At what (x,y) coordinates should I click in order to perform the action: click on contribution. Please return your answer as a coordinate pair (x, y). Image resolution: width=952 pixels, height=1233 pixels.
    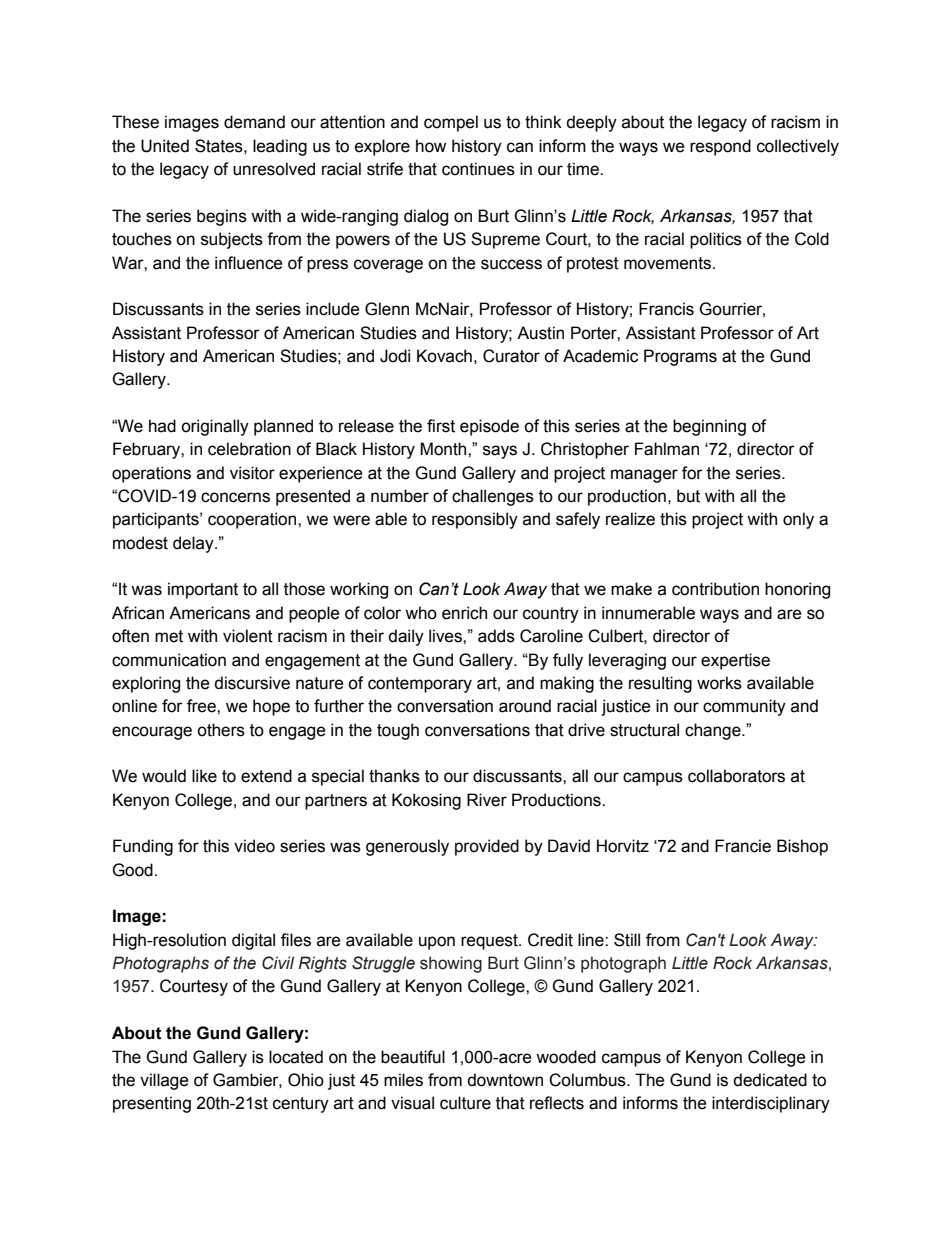
    Looking at the image, I should click on (715, 589).
